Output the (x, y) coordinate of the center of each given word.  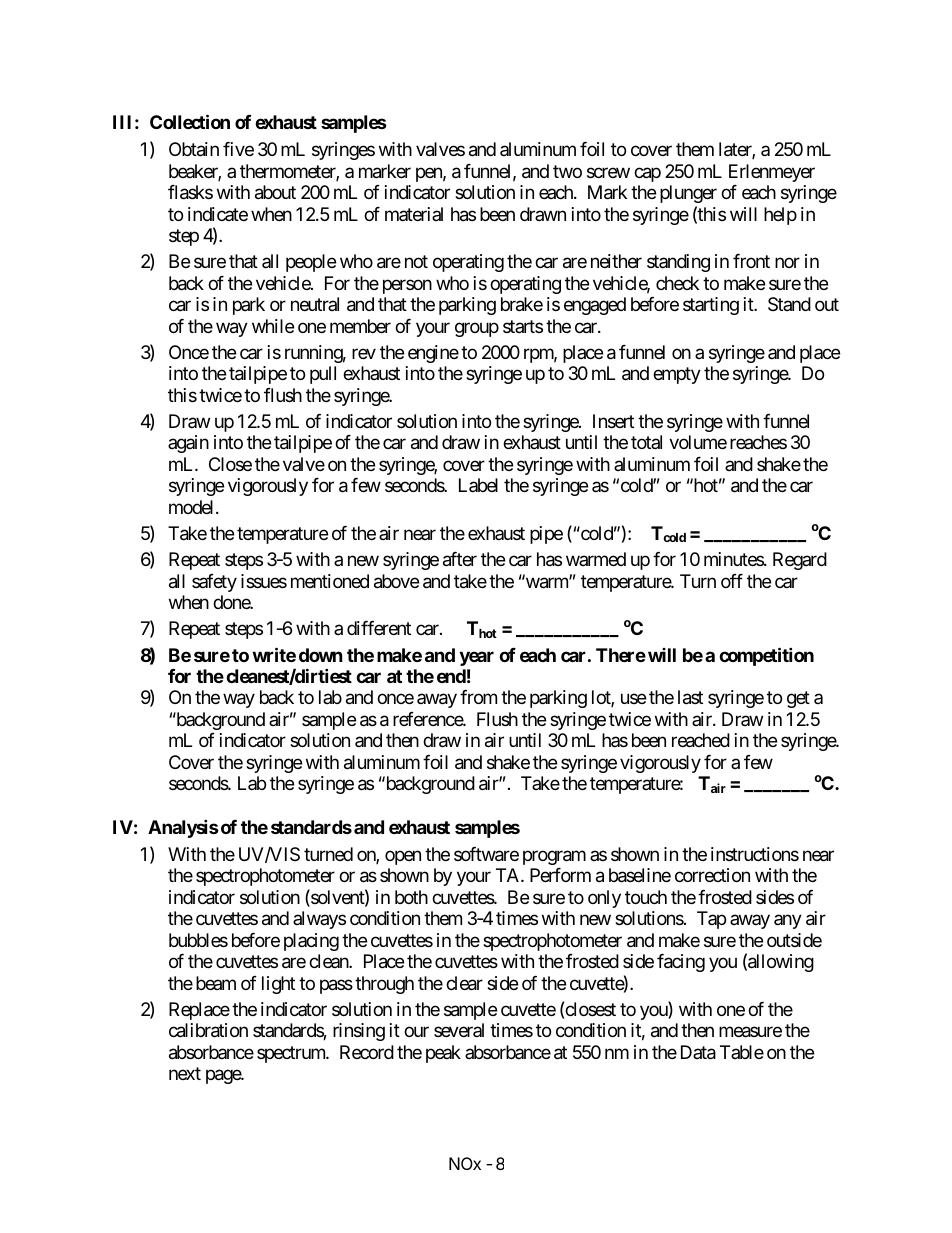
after (460, 559)
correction (712, 875)
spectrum (292, 1054)
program (554, 857)
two (567, 171)
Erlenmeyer (772, 173)
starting (711, 306)
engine (433, 354)
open (403, 857)
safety (214, 583)
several (459, 1030)
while (273, 326)
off (732, 581)
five (238, 149)
